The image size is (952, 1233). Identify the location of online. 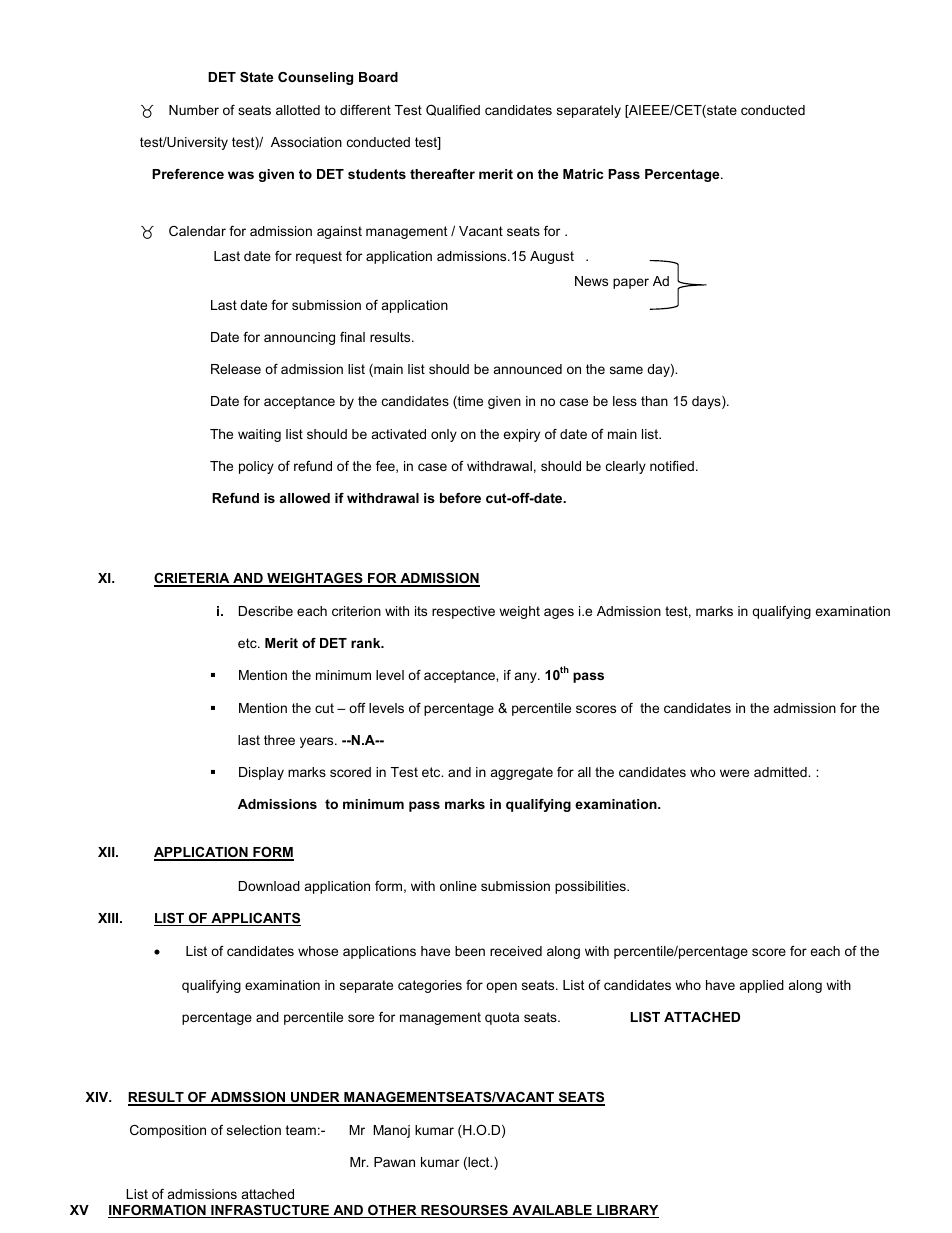
(458, 886).
